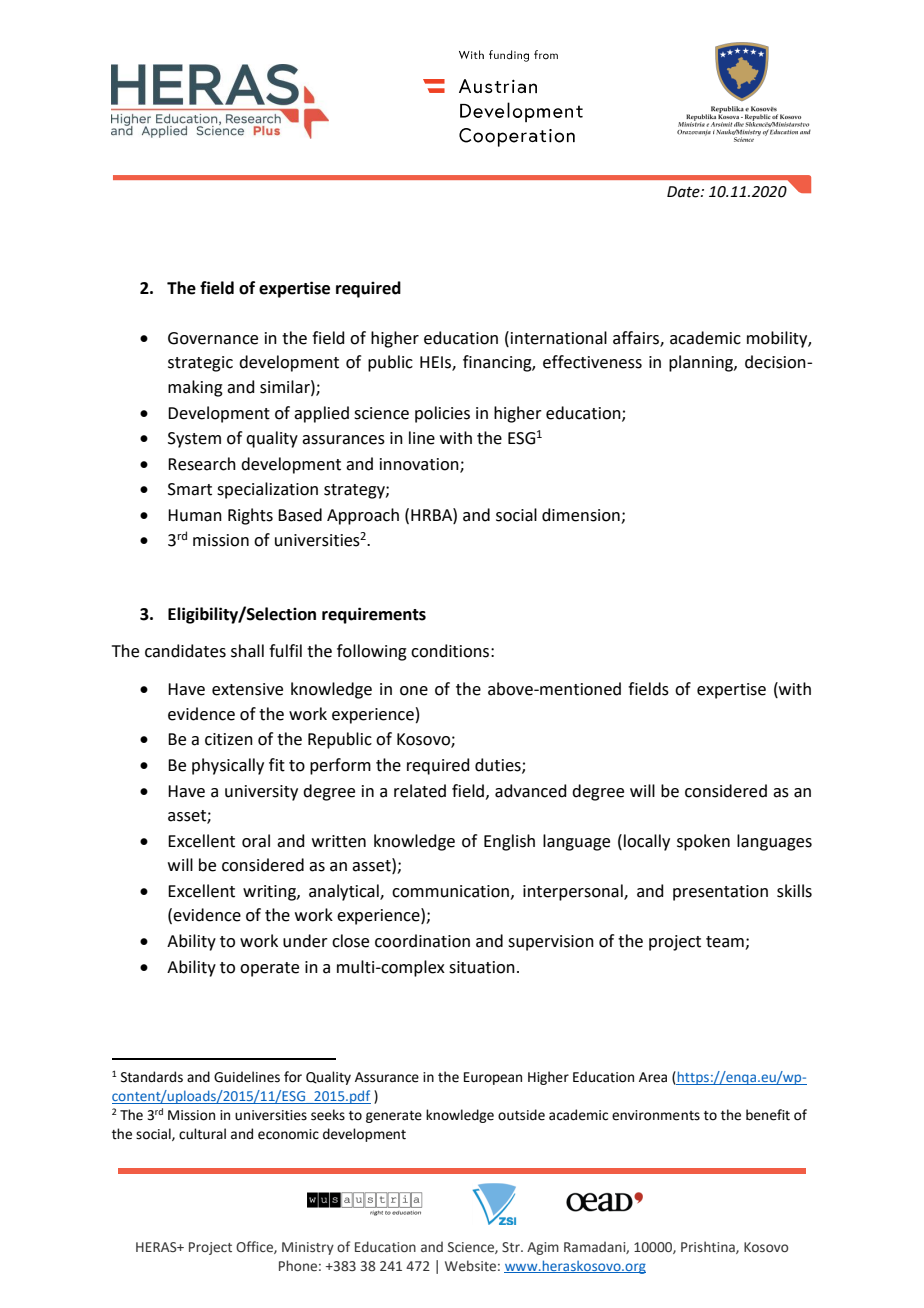  What do you see at coordinates (592, 362) in the document?
I see `effectiveness` at bounding box center [592, 362].
